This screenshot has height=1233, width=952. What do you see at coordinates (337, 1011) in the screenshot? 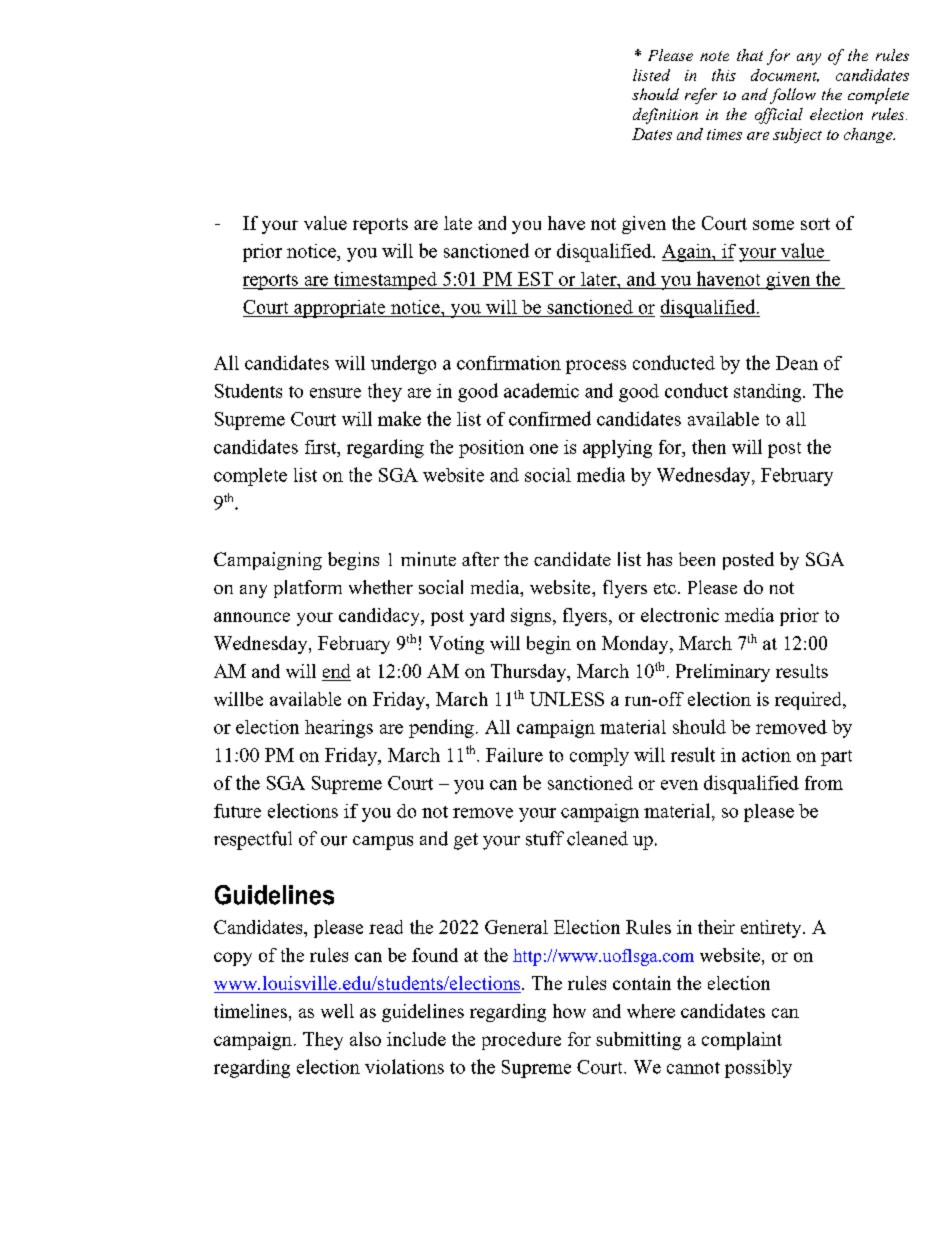
I see `well` at bounding box center [337, 1011].
